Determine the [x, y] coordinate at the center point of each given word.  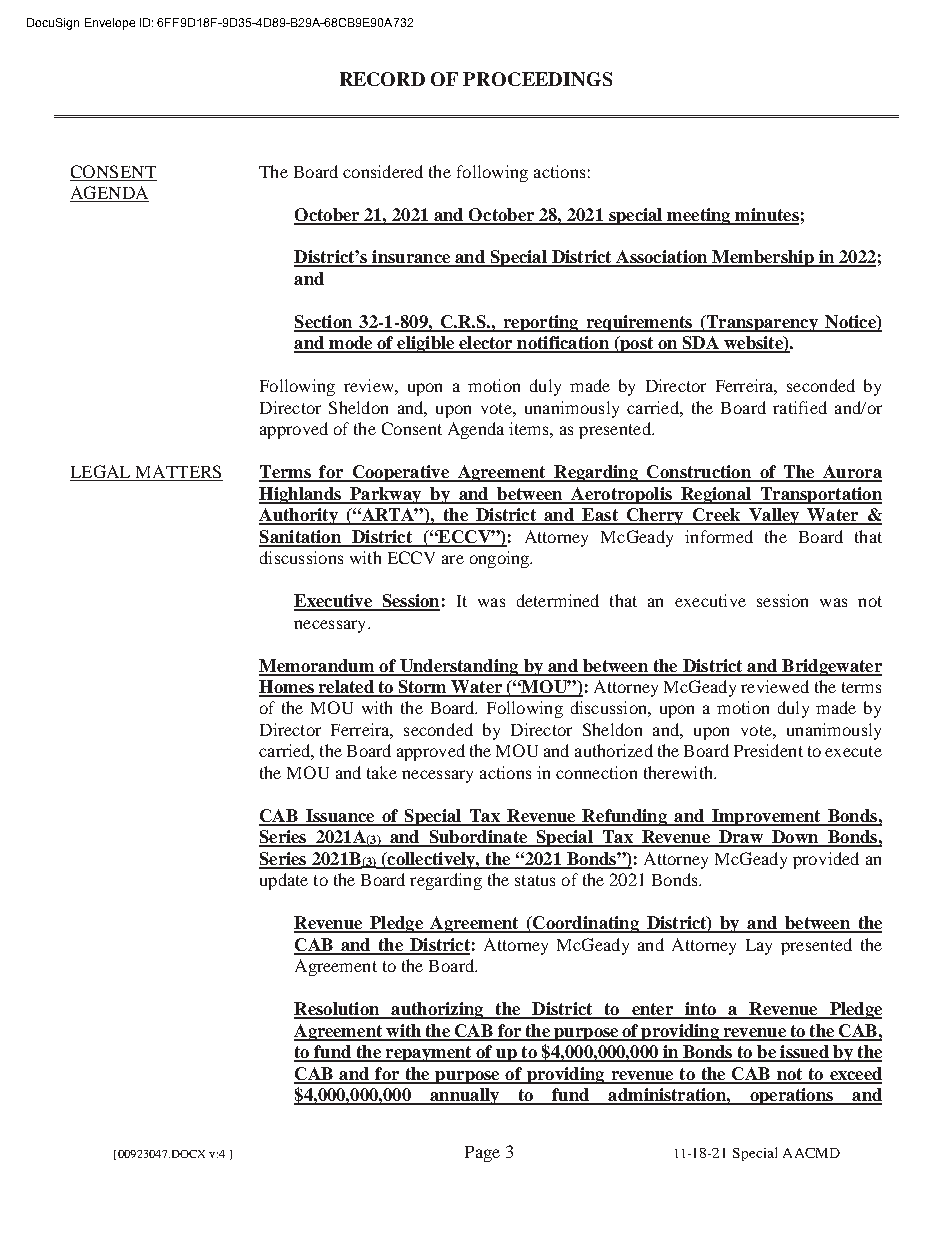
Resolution [337, 1010]
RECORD [382, 79]
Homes [287, 688]
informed [719, 536]
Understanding [459, 667]
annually [464, 1096]
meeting [699, 216]
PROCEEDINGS [537, 79]
